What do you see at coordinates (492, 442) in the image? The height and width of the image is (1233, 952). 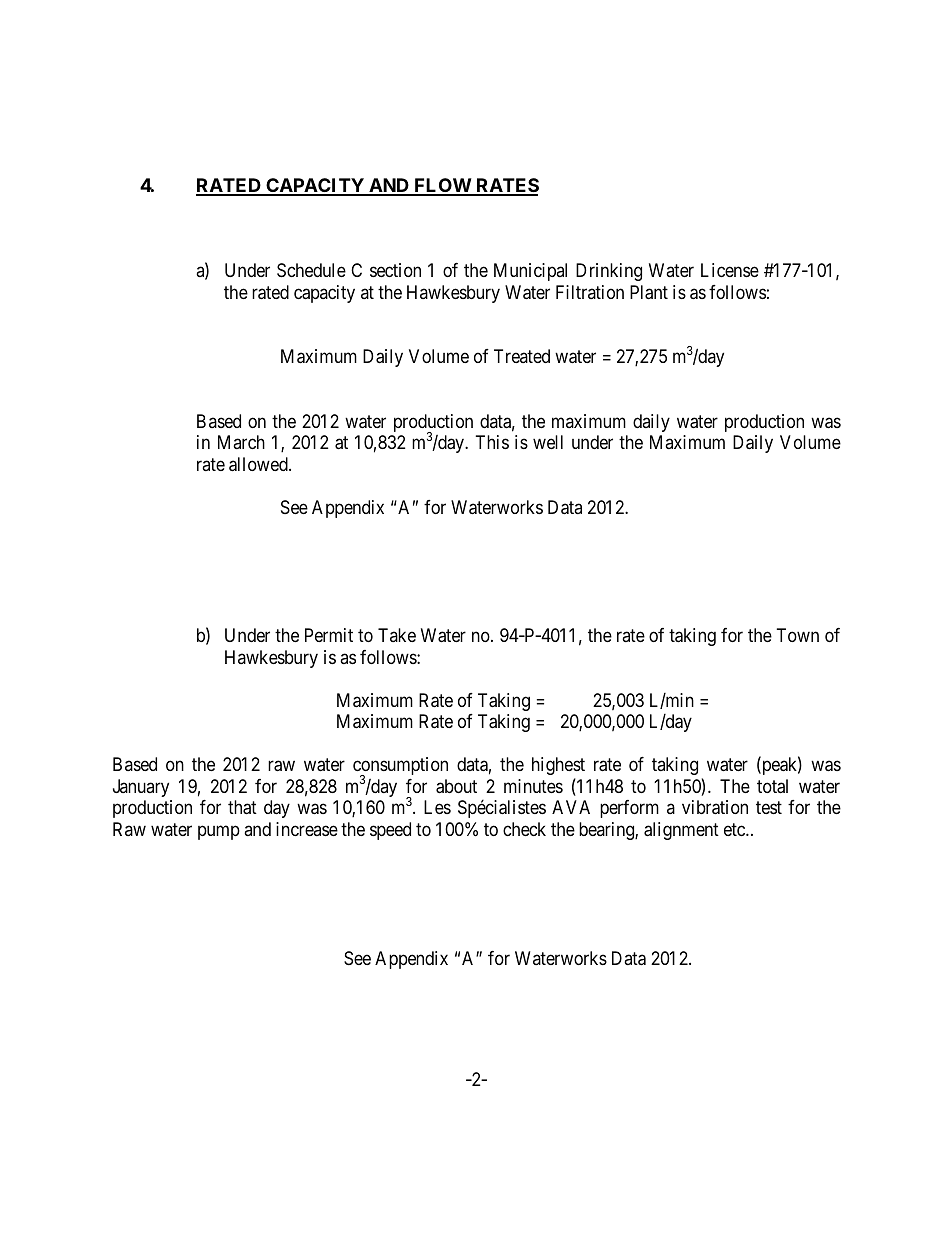 I see `This` at bounding box center [492, 442].
